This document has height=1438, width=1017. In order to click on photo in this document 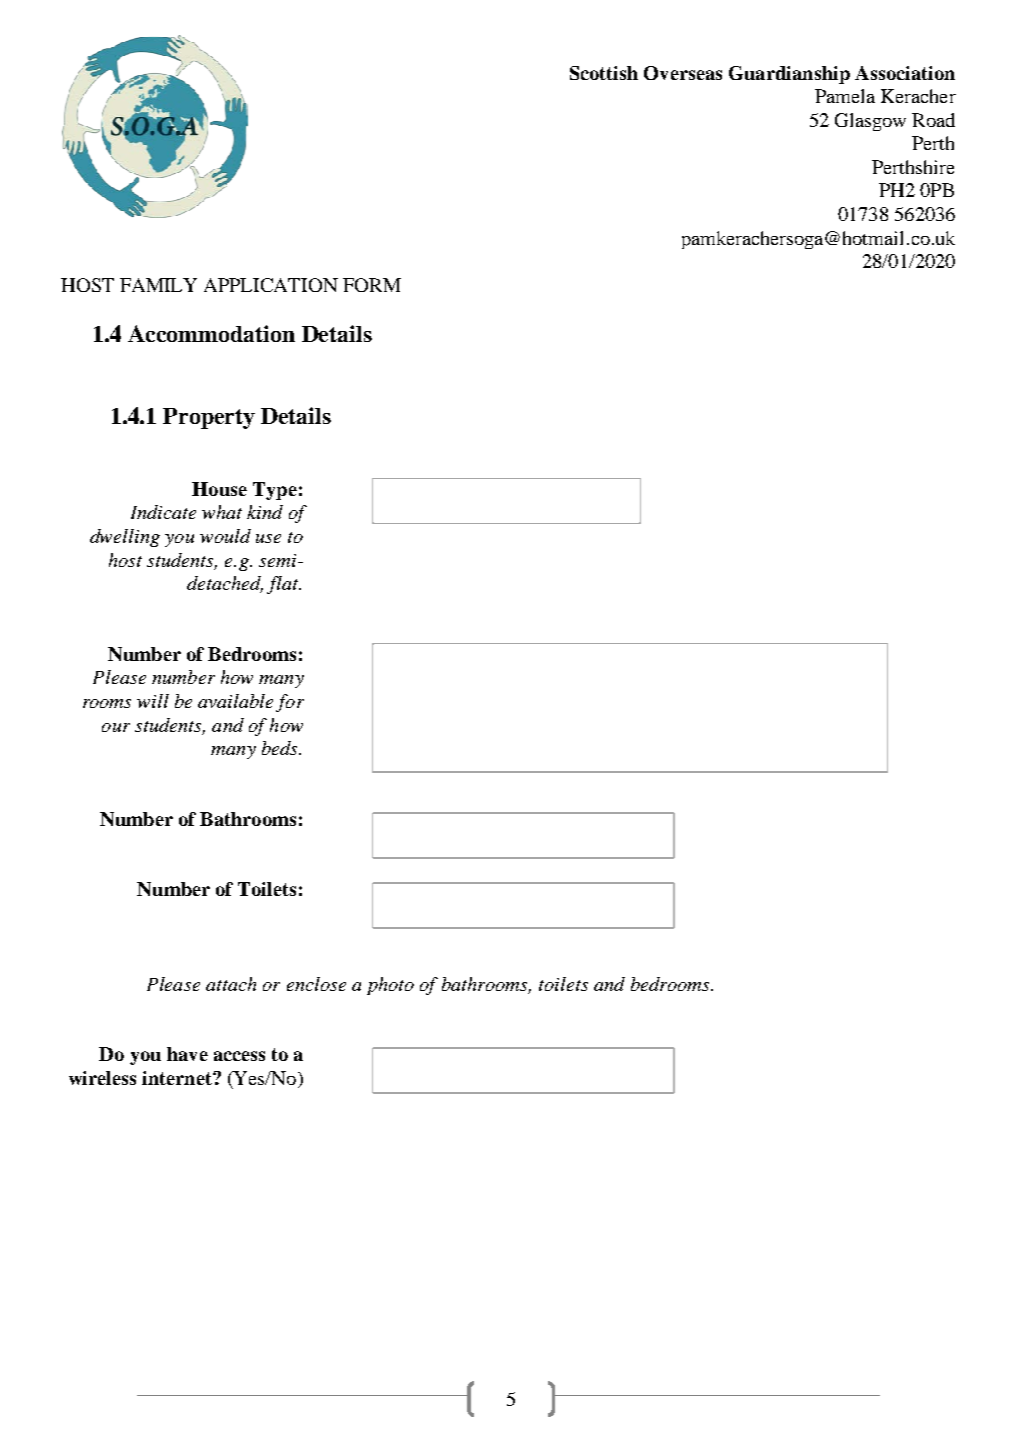, I will do `click(390, 986)`.
